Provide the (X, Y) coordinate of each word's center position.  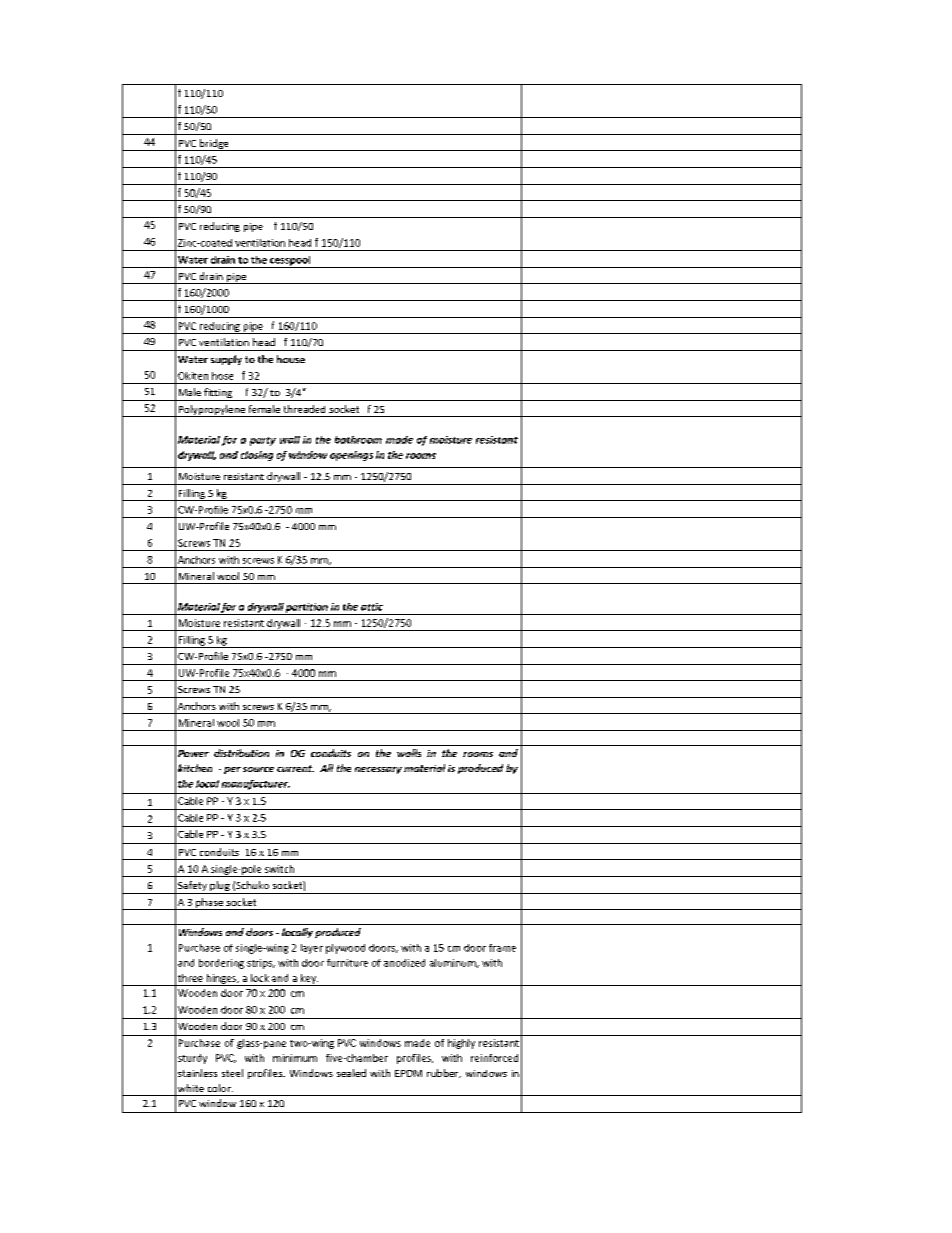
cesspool (290, 262)
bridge (214, 145)
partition (307, 609)
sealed (351, 1073)
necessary (378, 770)
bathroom (358, 440)
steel (232, 1073)
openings (351, 456)
